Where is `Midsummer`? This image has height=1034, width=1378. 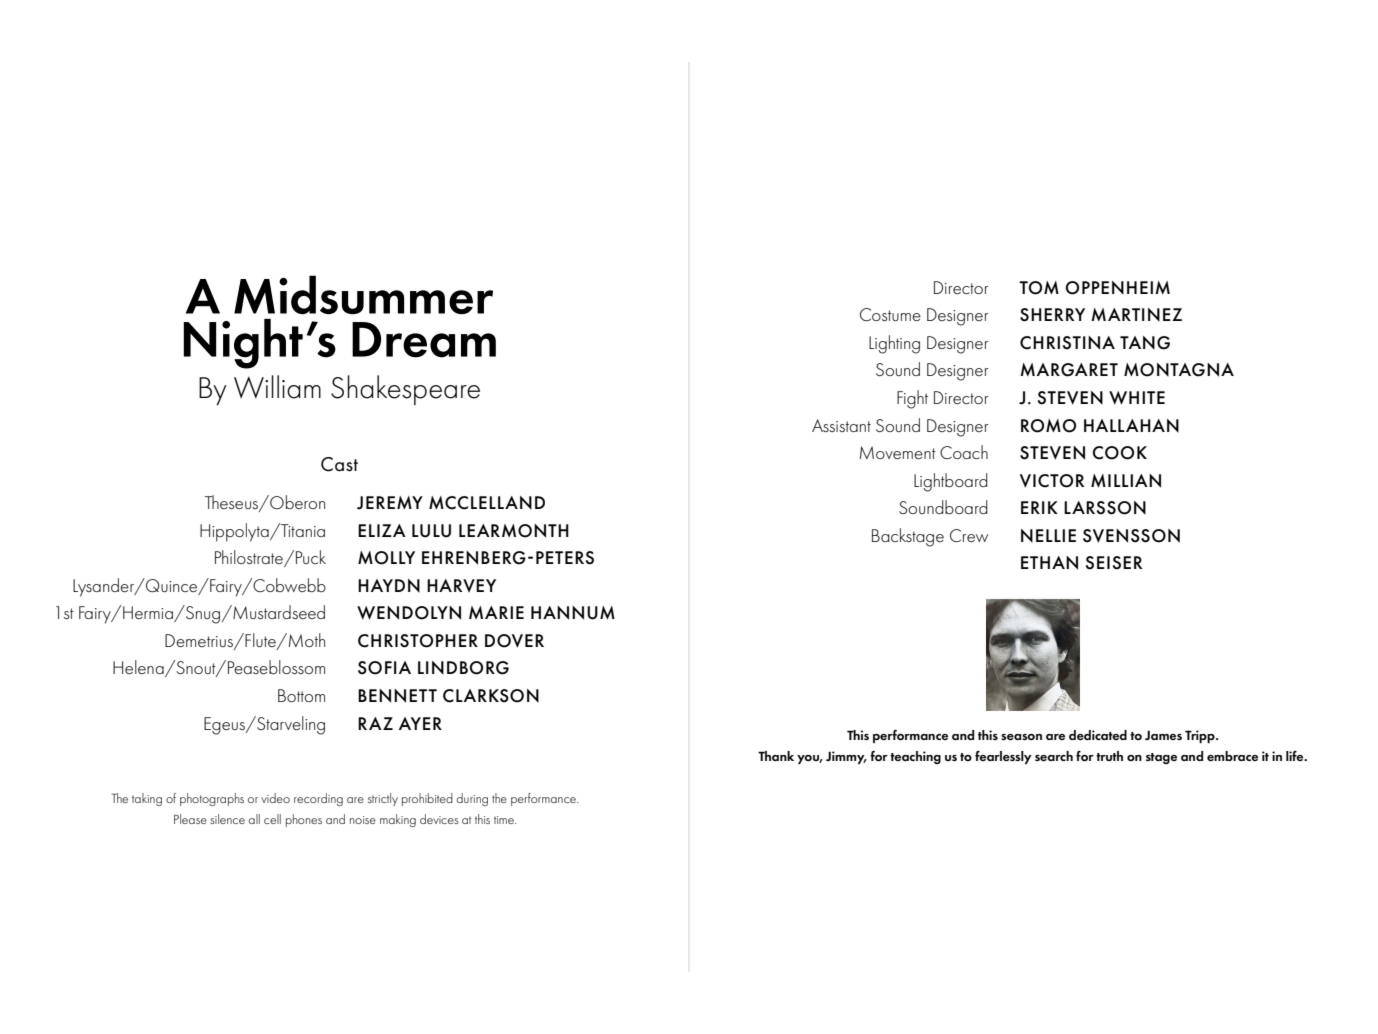
Midsummer is located at coordinates (363, 294).
